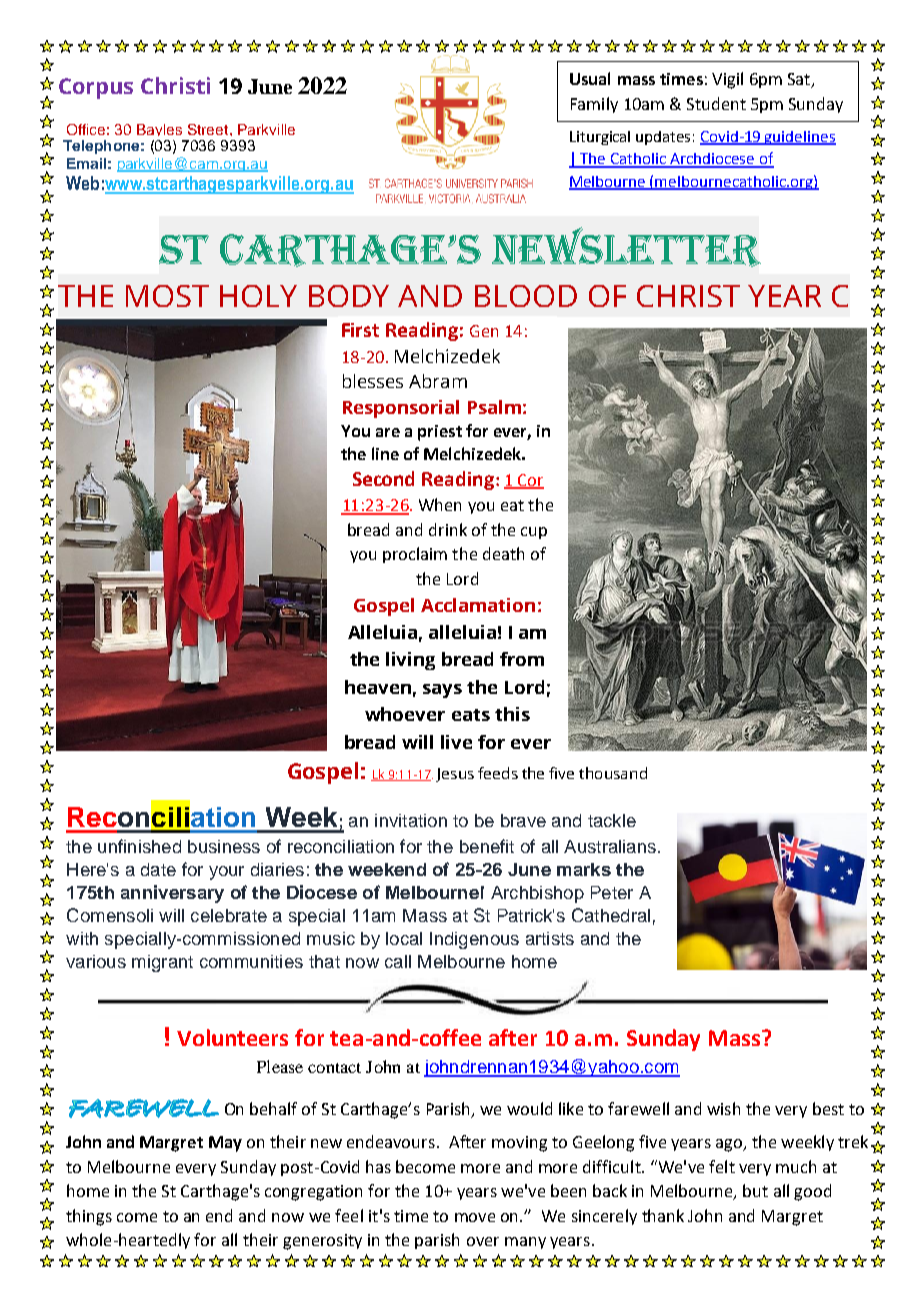 The height and width of the screenshot is (1308, 924). Describe the element at coordinates (475, 1217) in the screenshot. I see `move` at that location.
